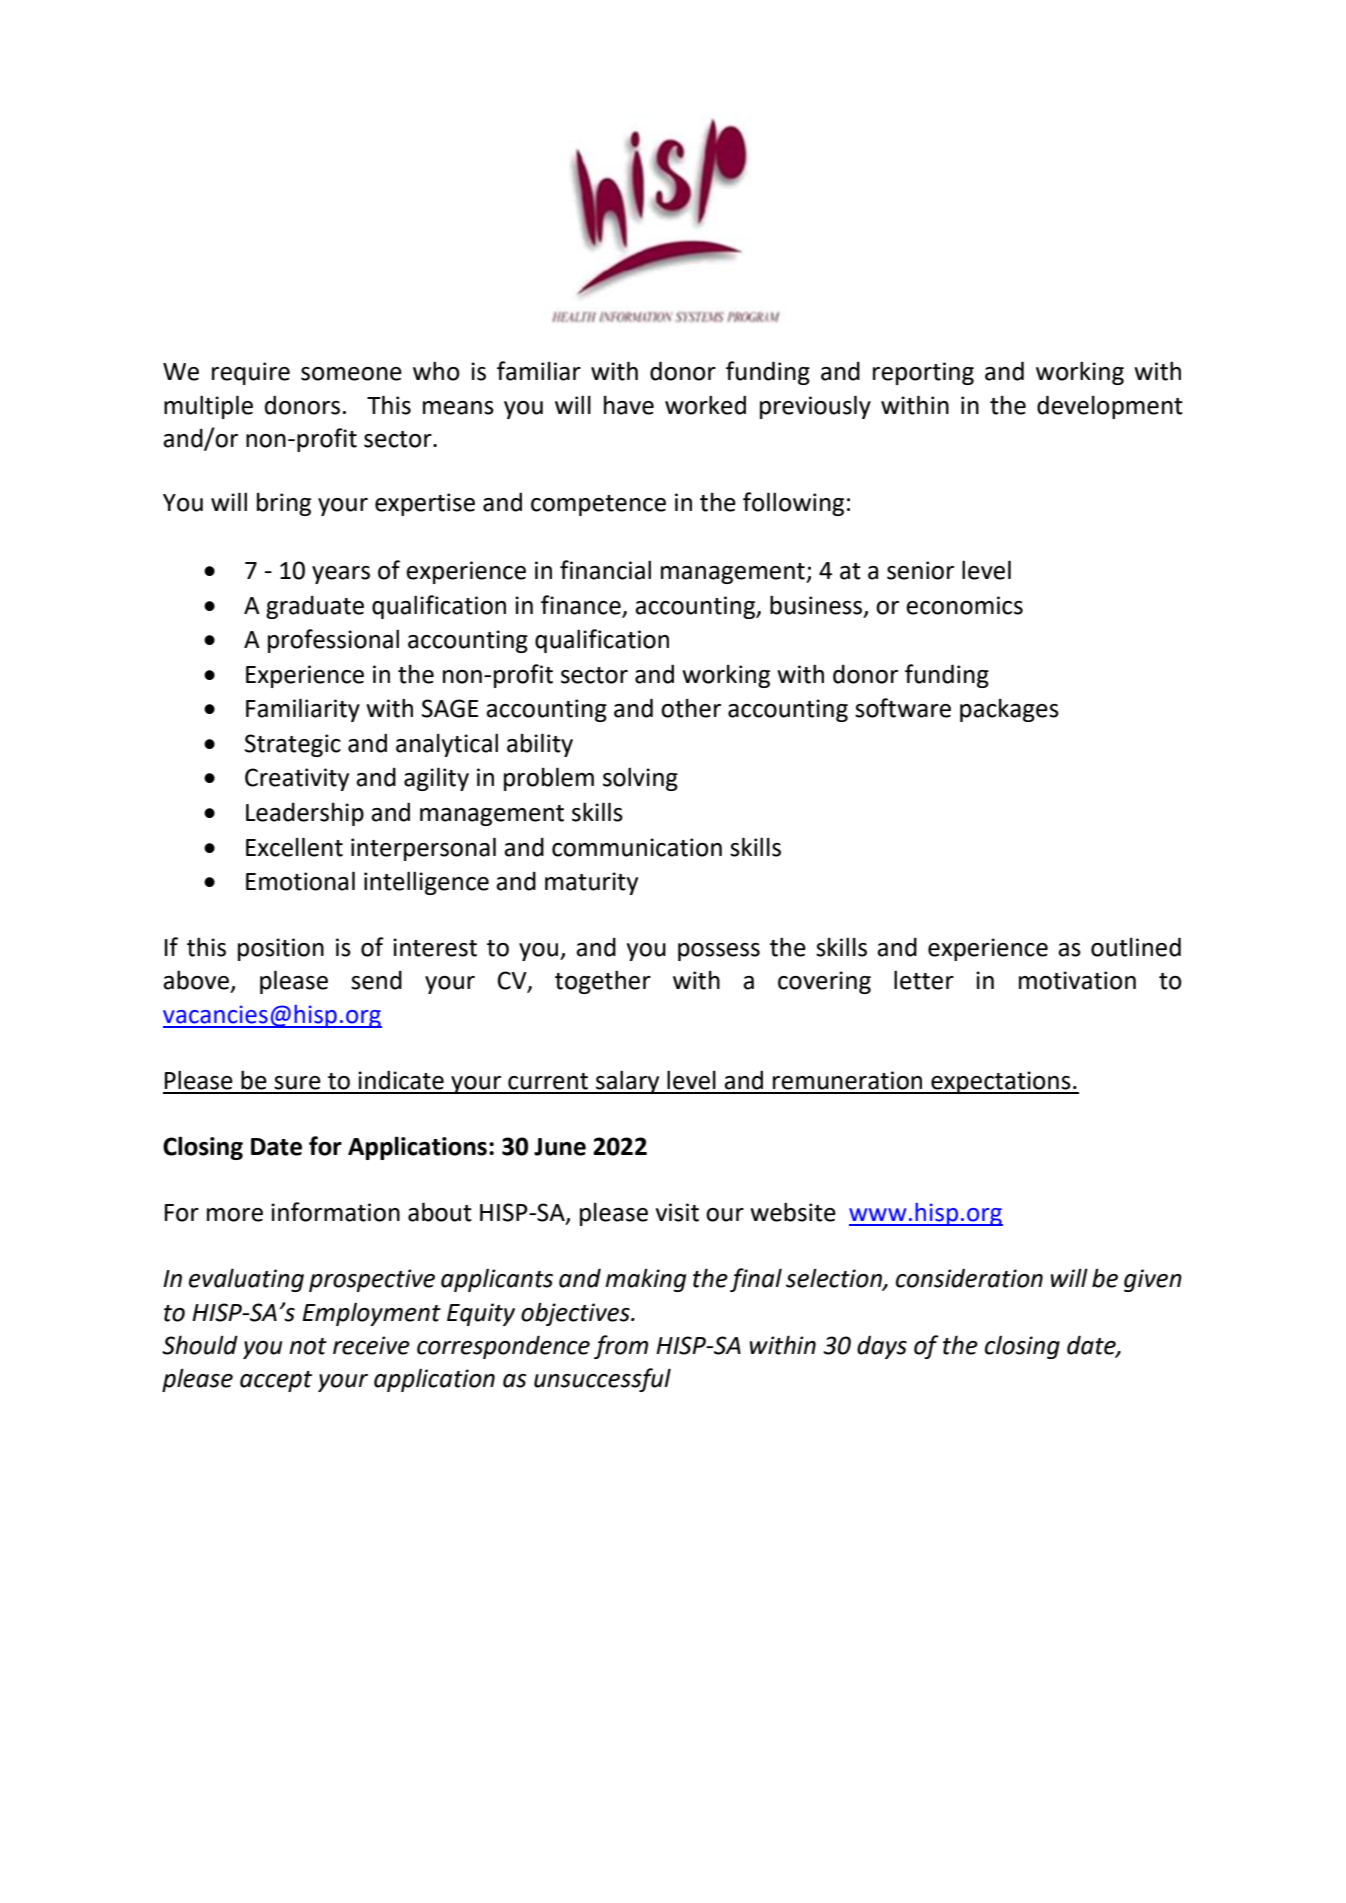 The height and width of the page is (1903, 1346). What do you see at coordinates (308, 1346) in the page?
I see `not` at bounding box center [308, 1346].
